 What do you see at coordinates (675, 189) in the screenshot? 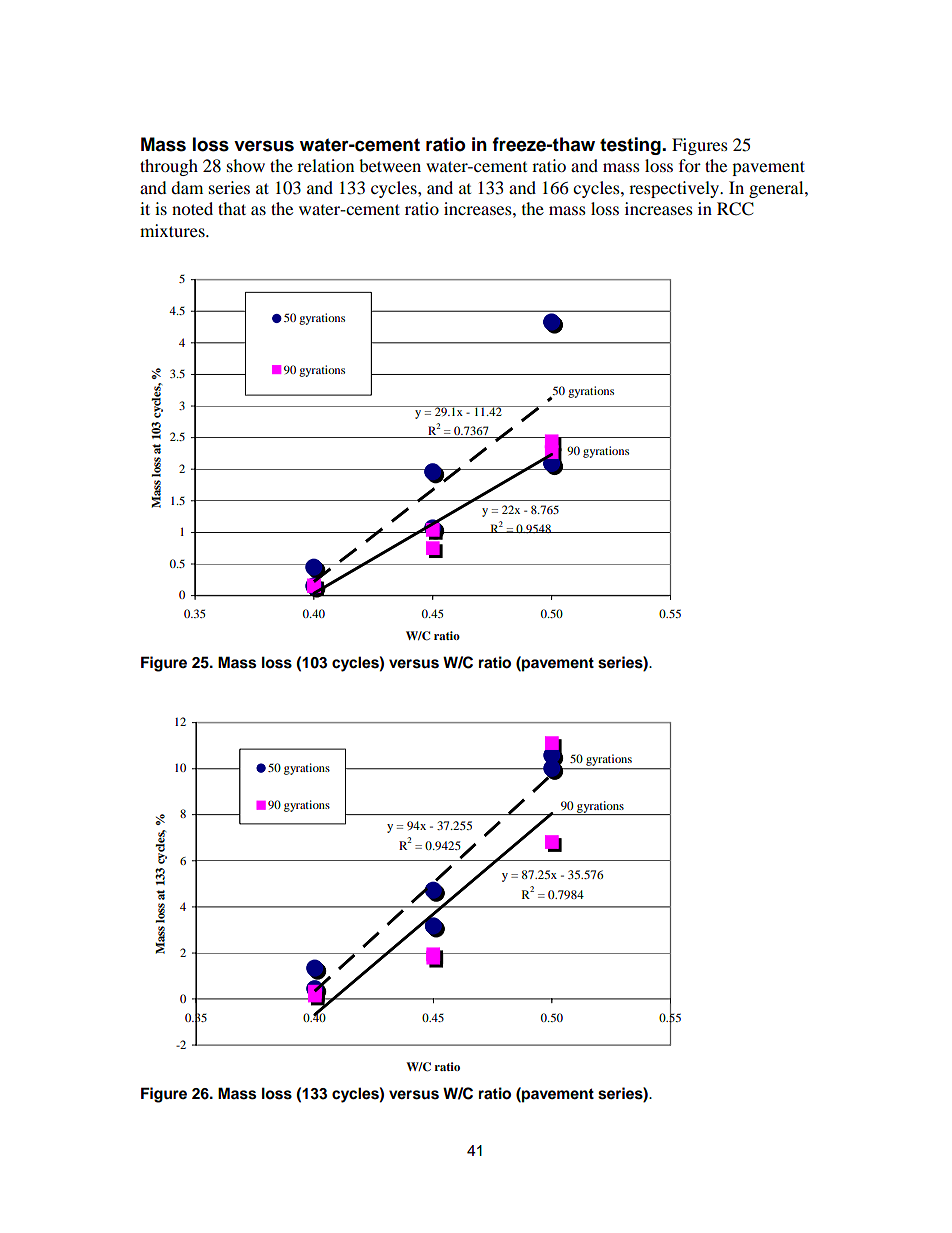
I see `respectively` at bounding box center [675, 189].
